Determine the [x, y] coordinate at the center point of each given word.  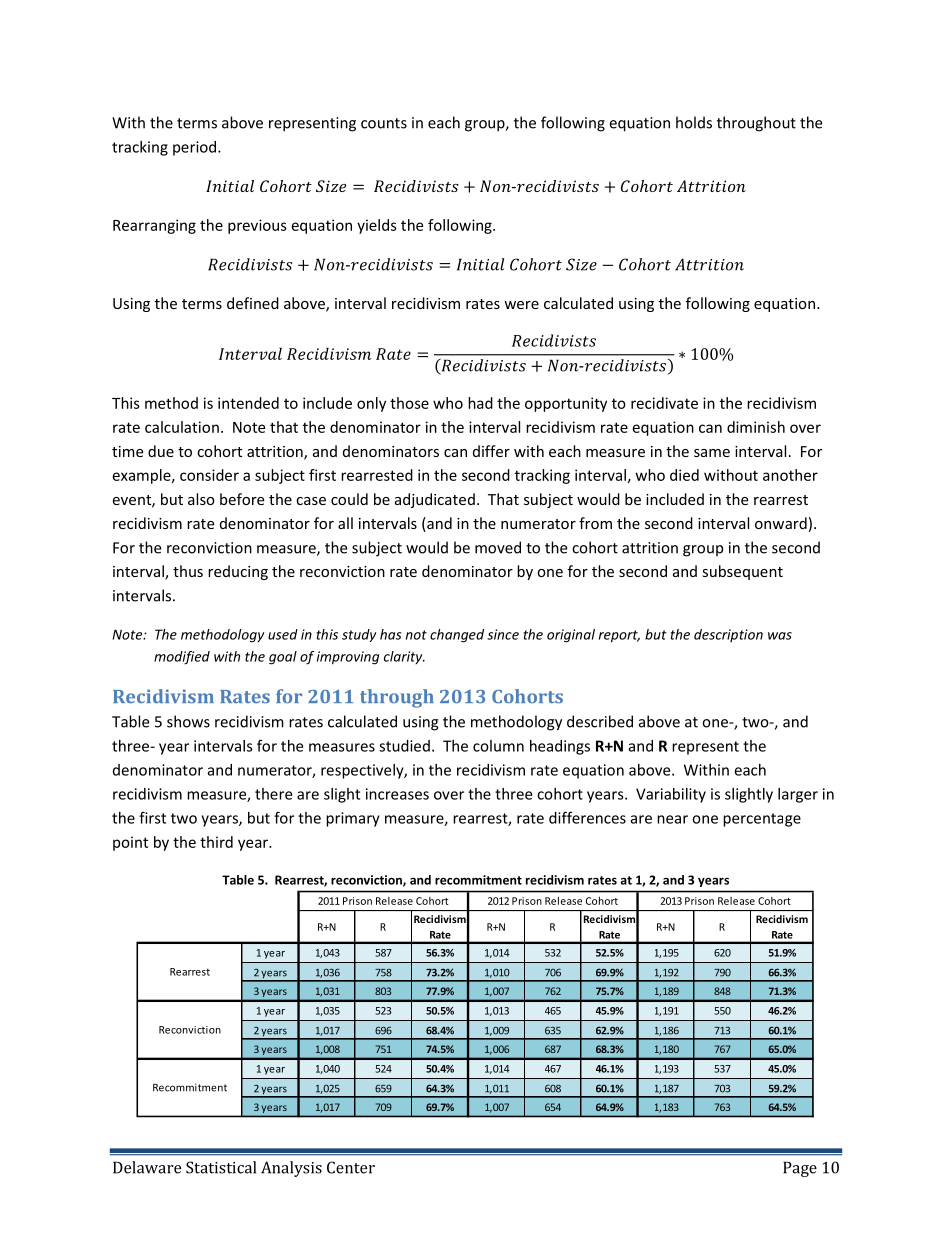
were [521, 305]
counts [384, 123]
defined [253, 303]
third [216, 842]
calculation [182, 427]
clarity [404, 657]
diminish [756, 427]
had [480, 403]
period [196, 148]
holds [694, 122]
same [712, 453]
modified [182, 658]
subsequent [742, 572]
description [728, 635]
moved [498, 547]
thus [188, 571]
